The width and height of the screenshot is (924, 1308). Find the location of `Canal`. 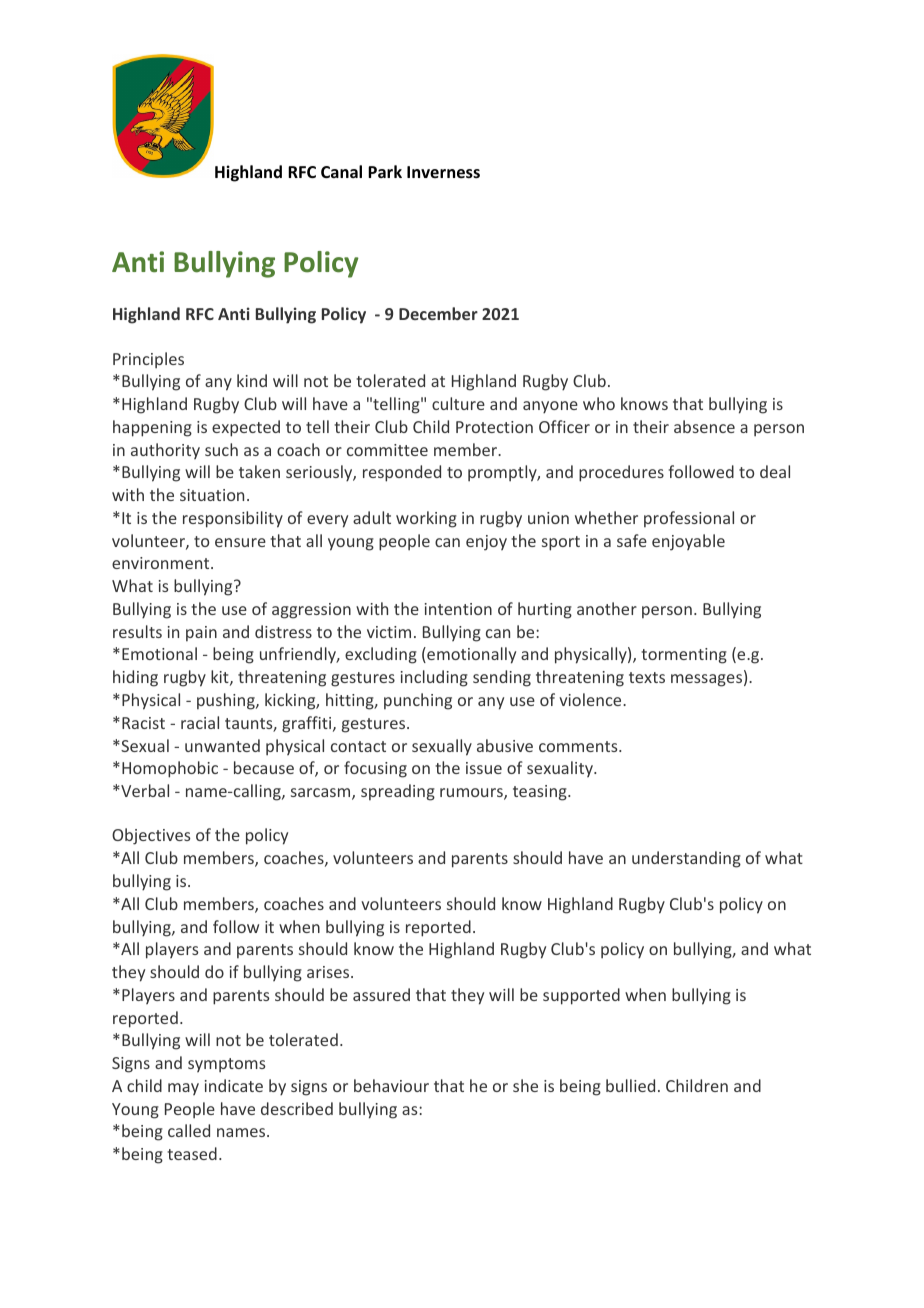

Canal is located at coordinates (341, 171).
